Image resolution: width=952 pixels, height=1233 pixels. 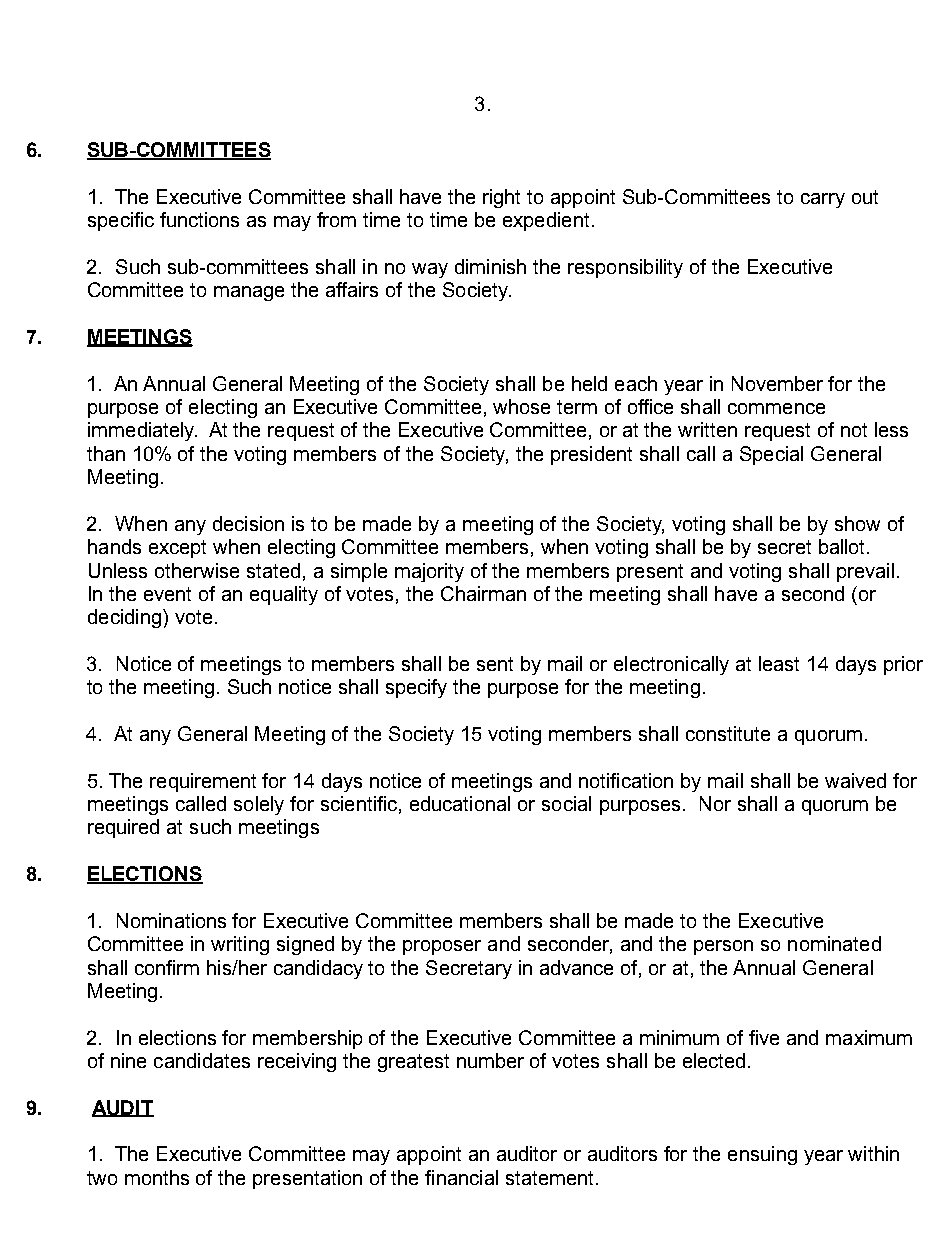 I want to click on except, so click(x=177, y=549).
